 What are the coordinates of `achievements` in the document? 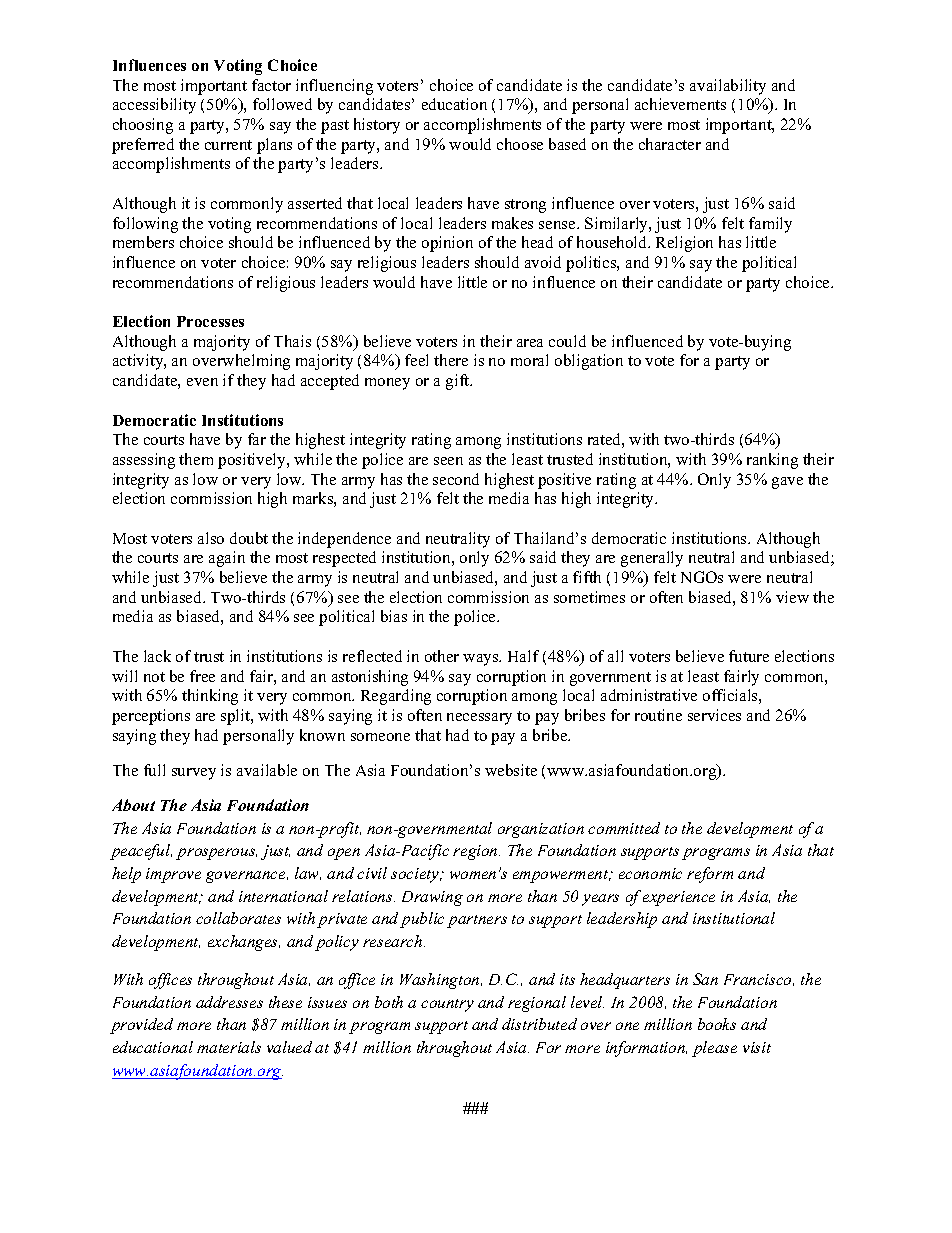 It's located at (680, 104).
